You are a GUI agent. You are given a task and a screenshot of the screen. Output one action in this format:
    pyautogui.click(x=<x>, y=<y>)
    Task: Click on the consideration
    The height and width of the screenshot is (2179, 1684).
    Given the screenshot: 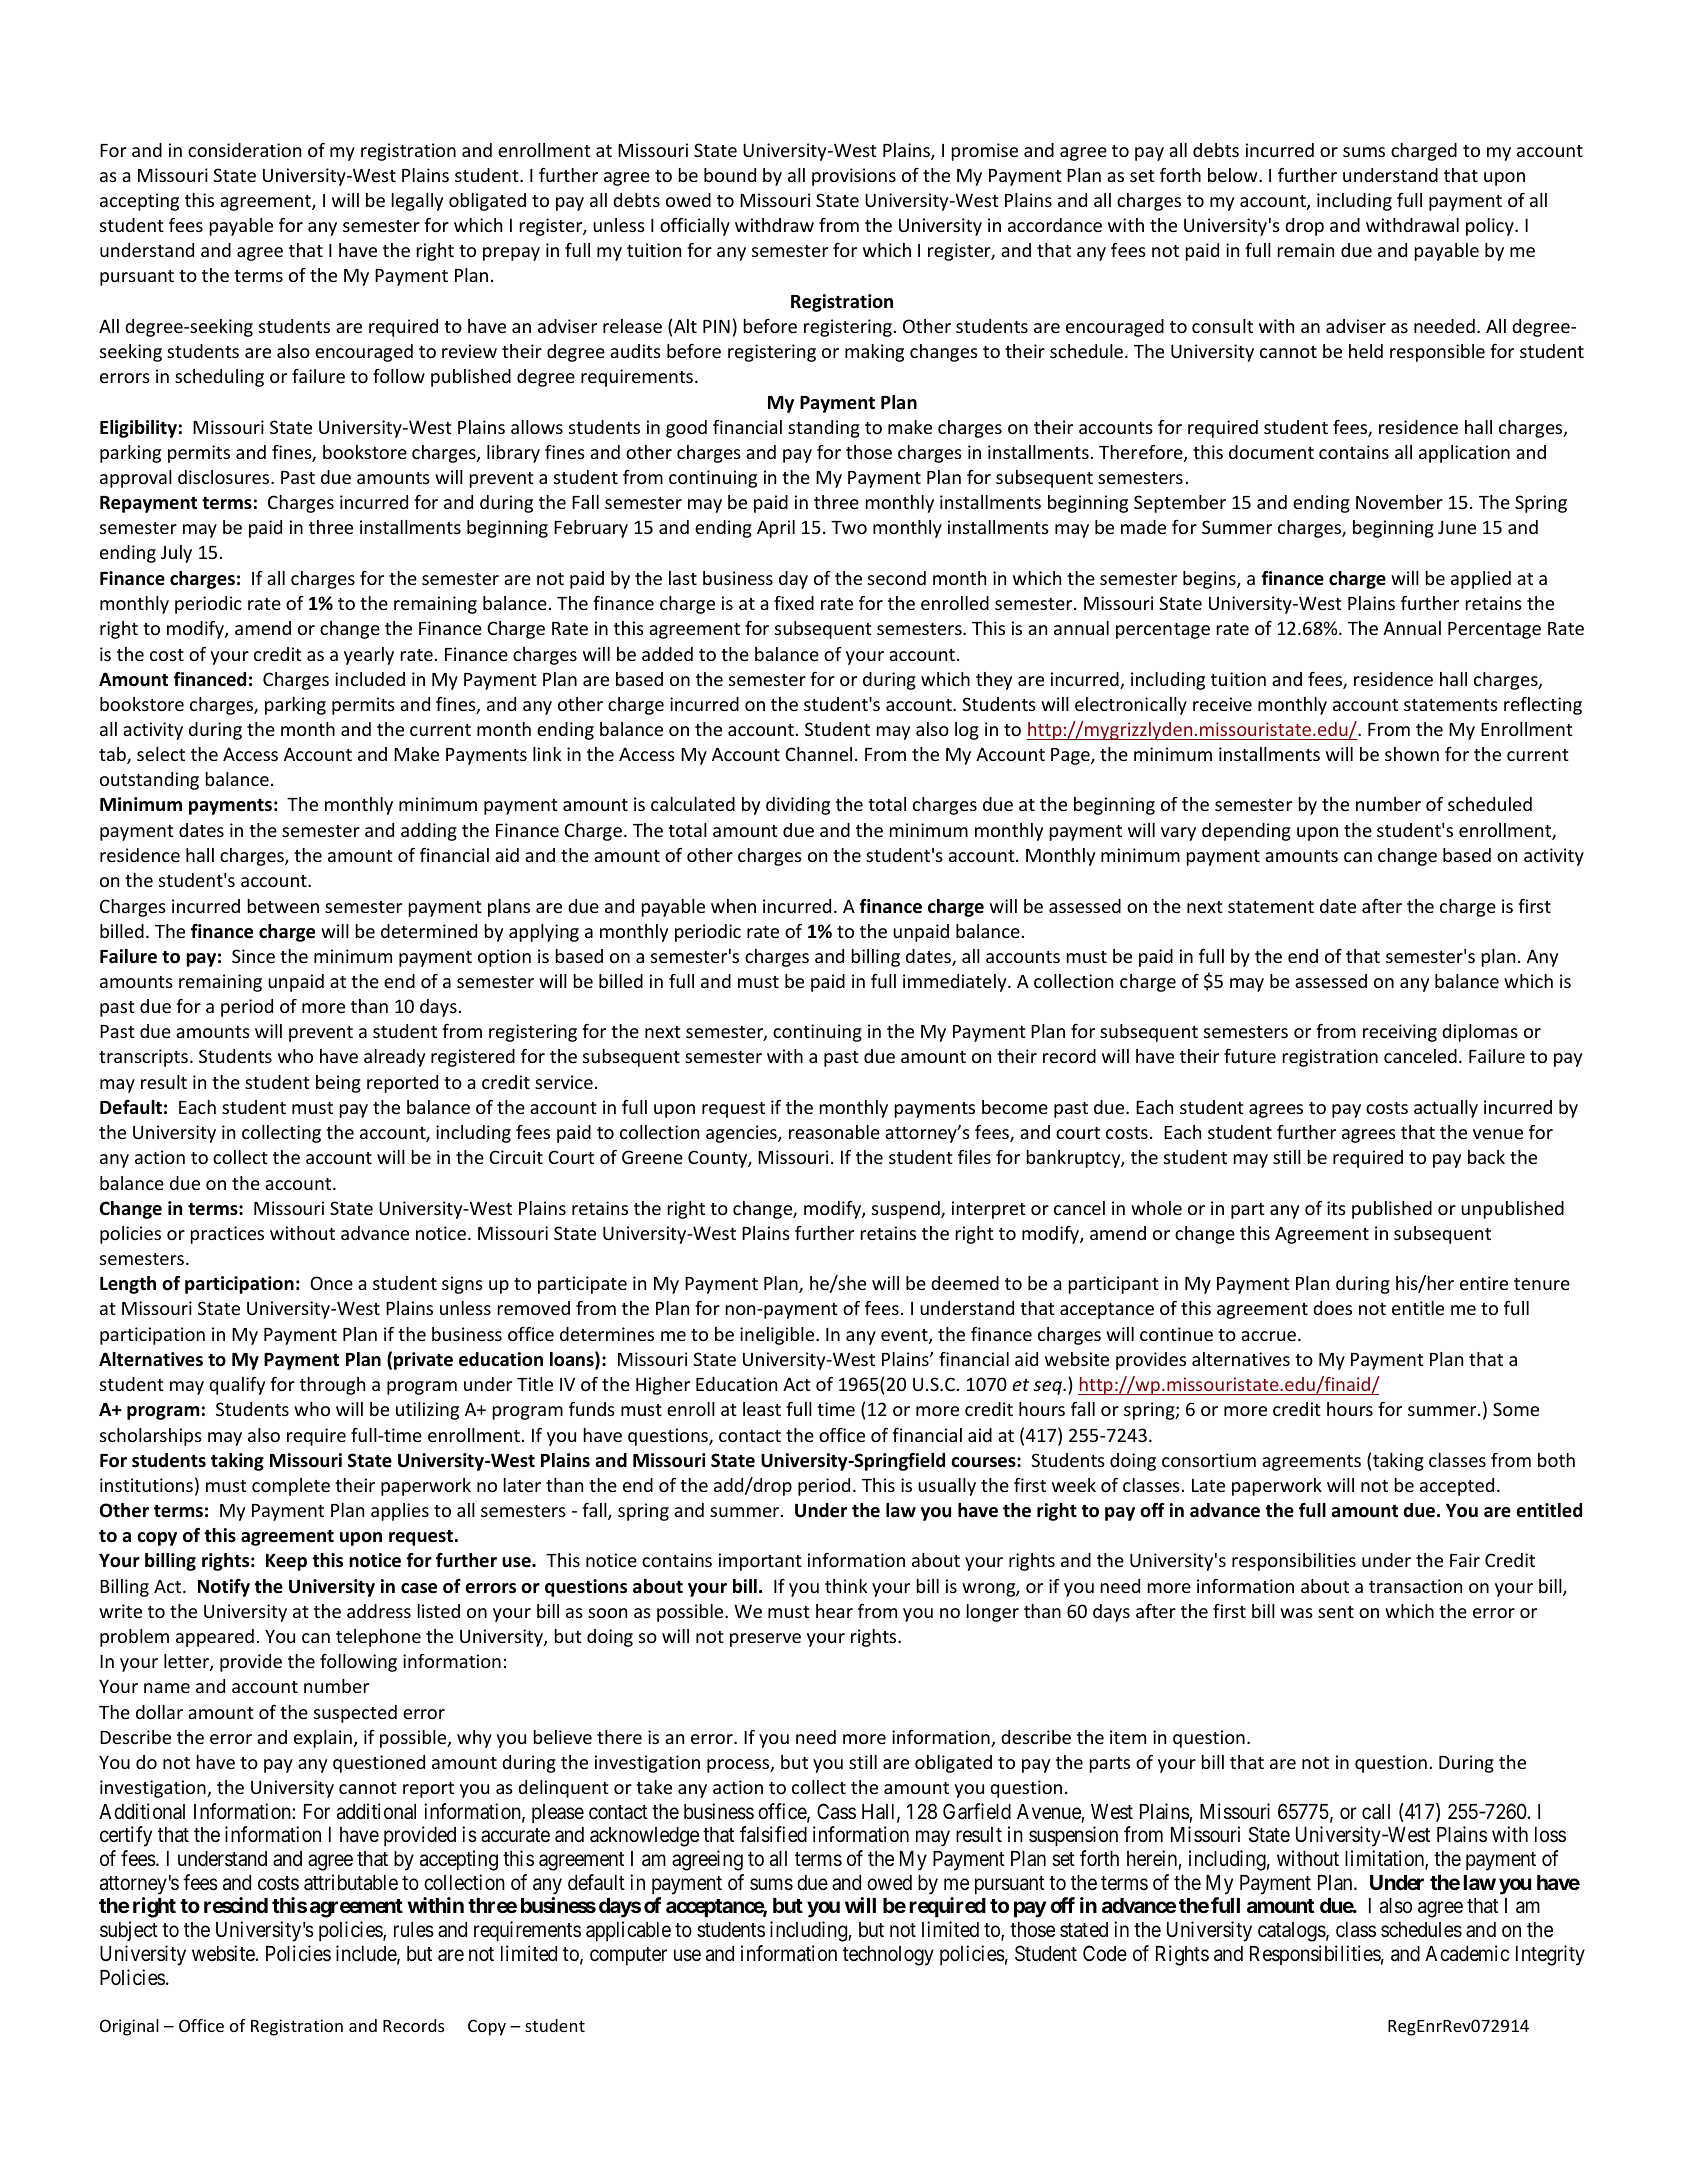 What is the action you would take?
    pyautogui.click(x=244, y=150)
